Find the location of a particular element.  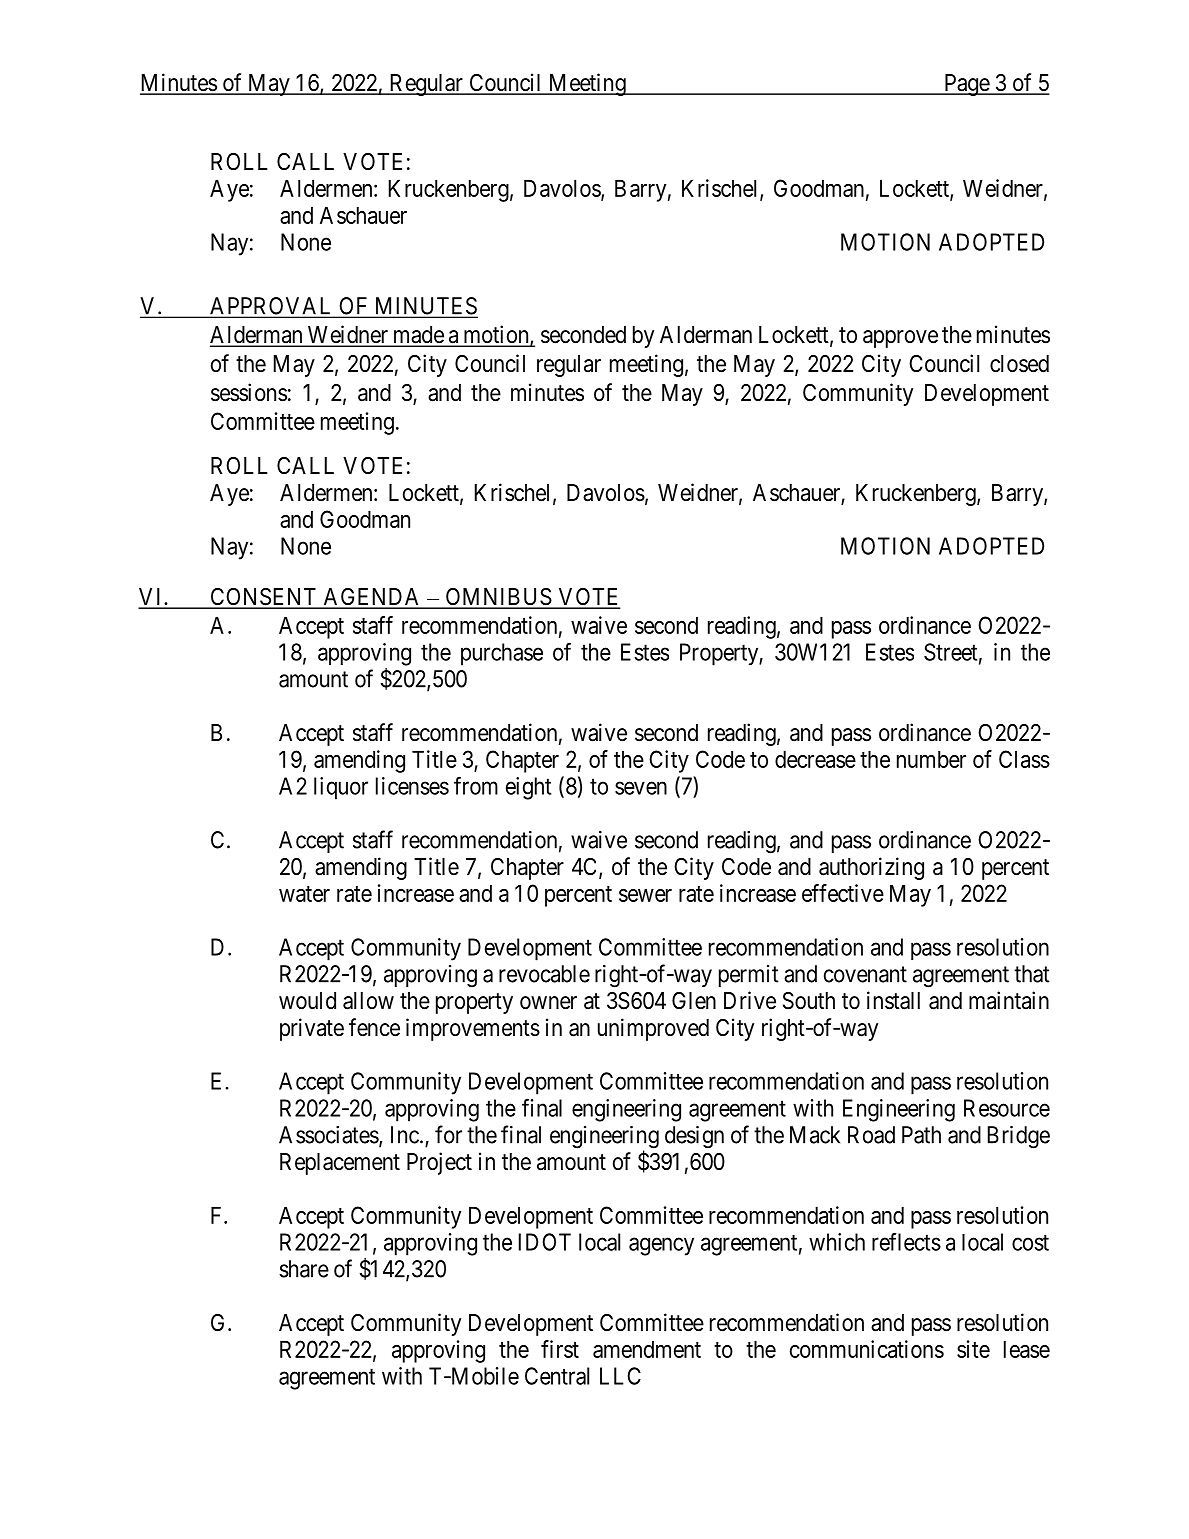

covenant is located at coordinates (865, 974).
